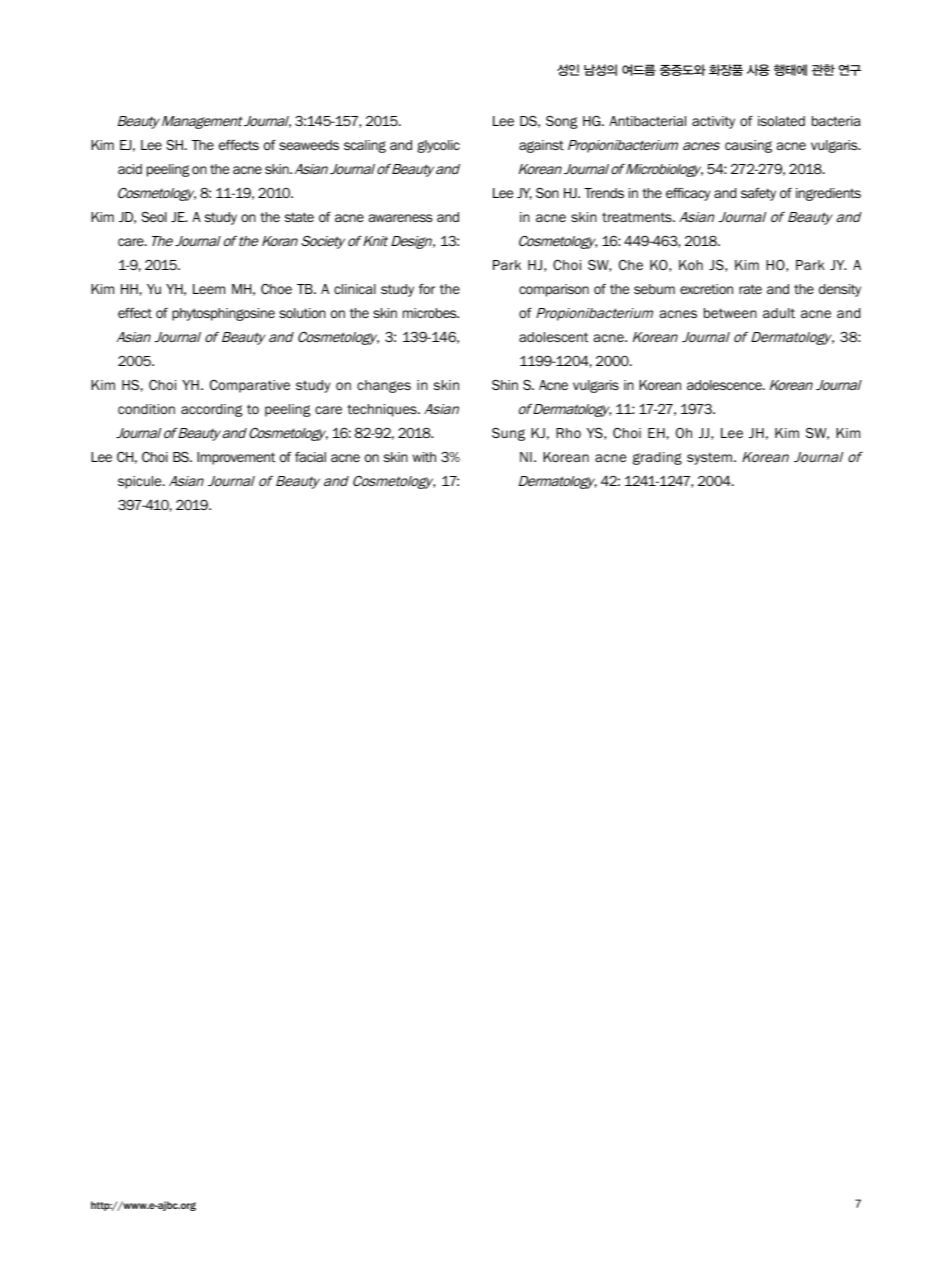 The image size is (952, 1270). Describe the element at coordinates (725, 385) in the document. I see `adolescence` at that location.
